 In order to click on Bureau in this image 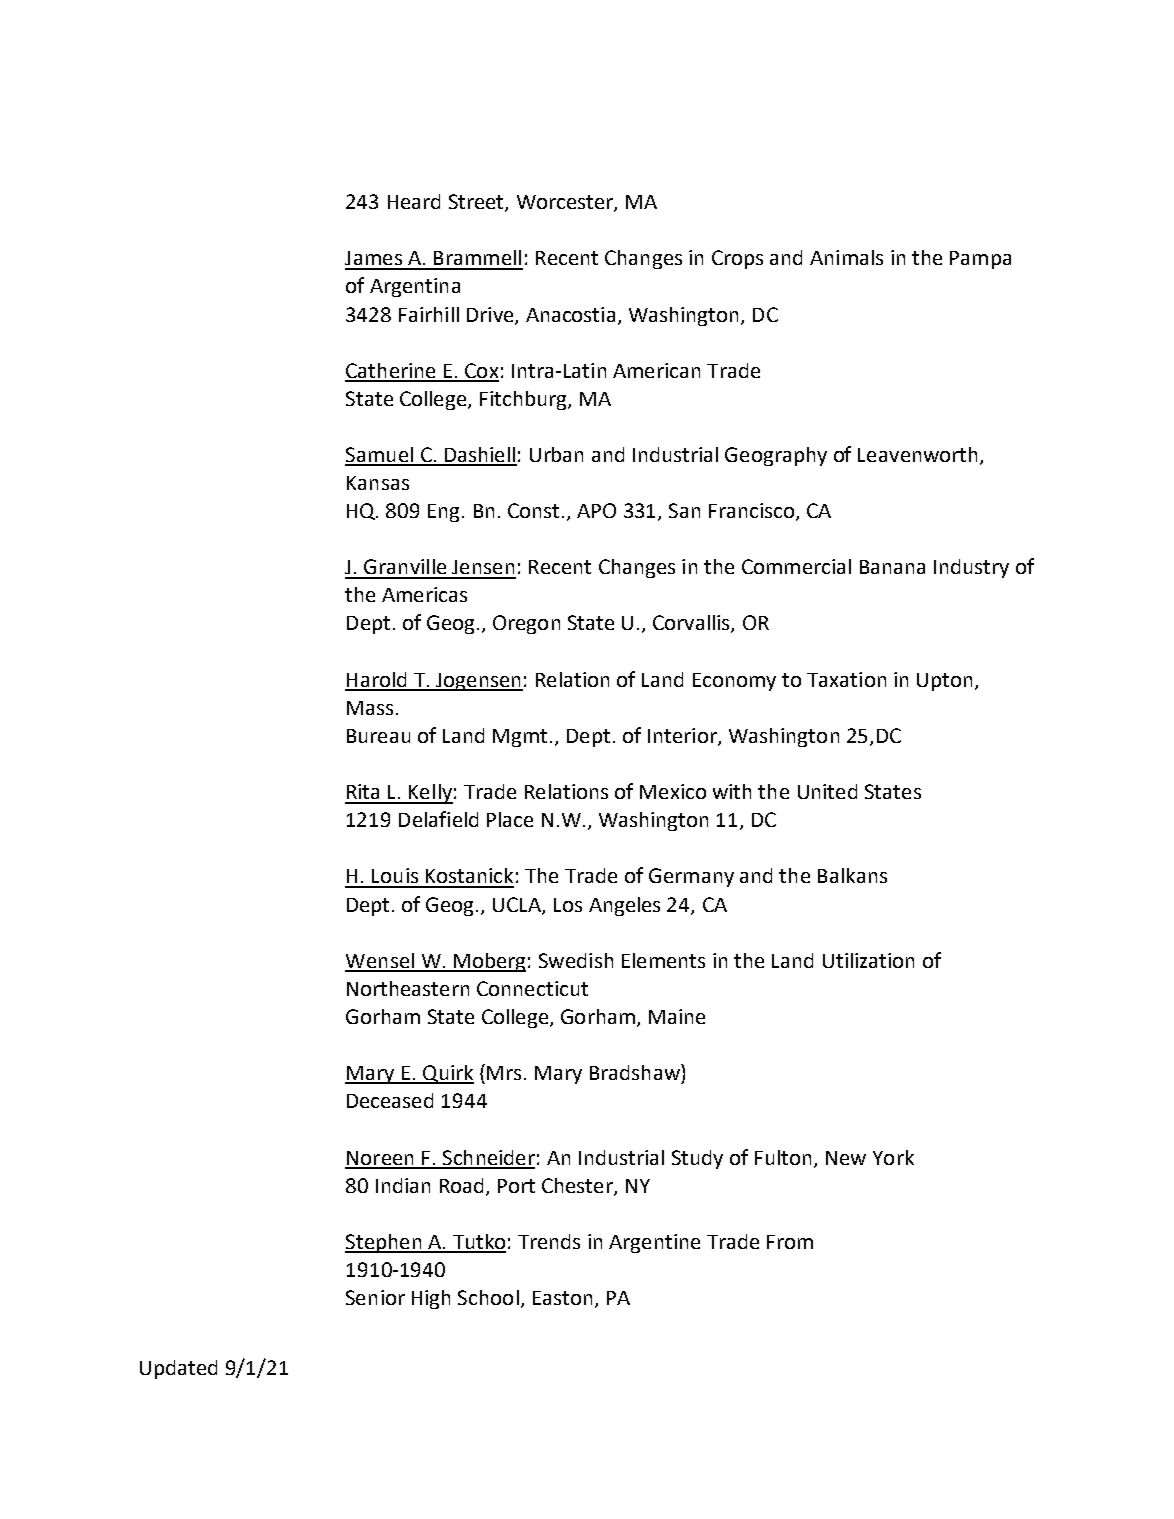, I will do `click(378, 736)`.
